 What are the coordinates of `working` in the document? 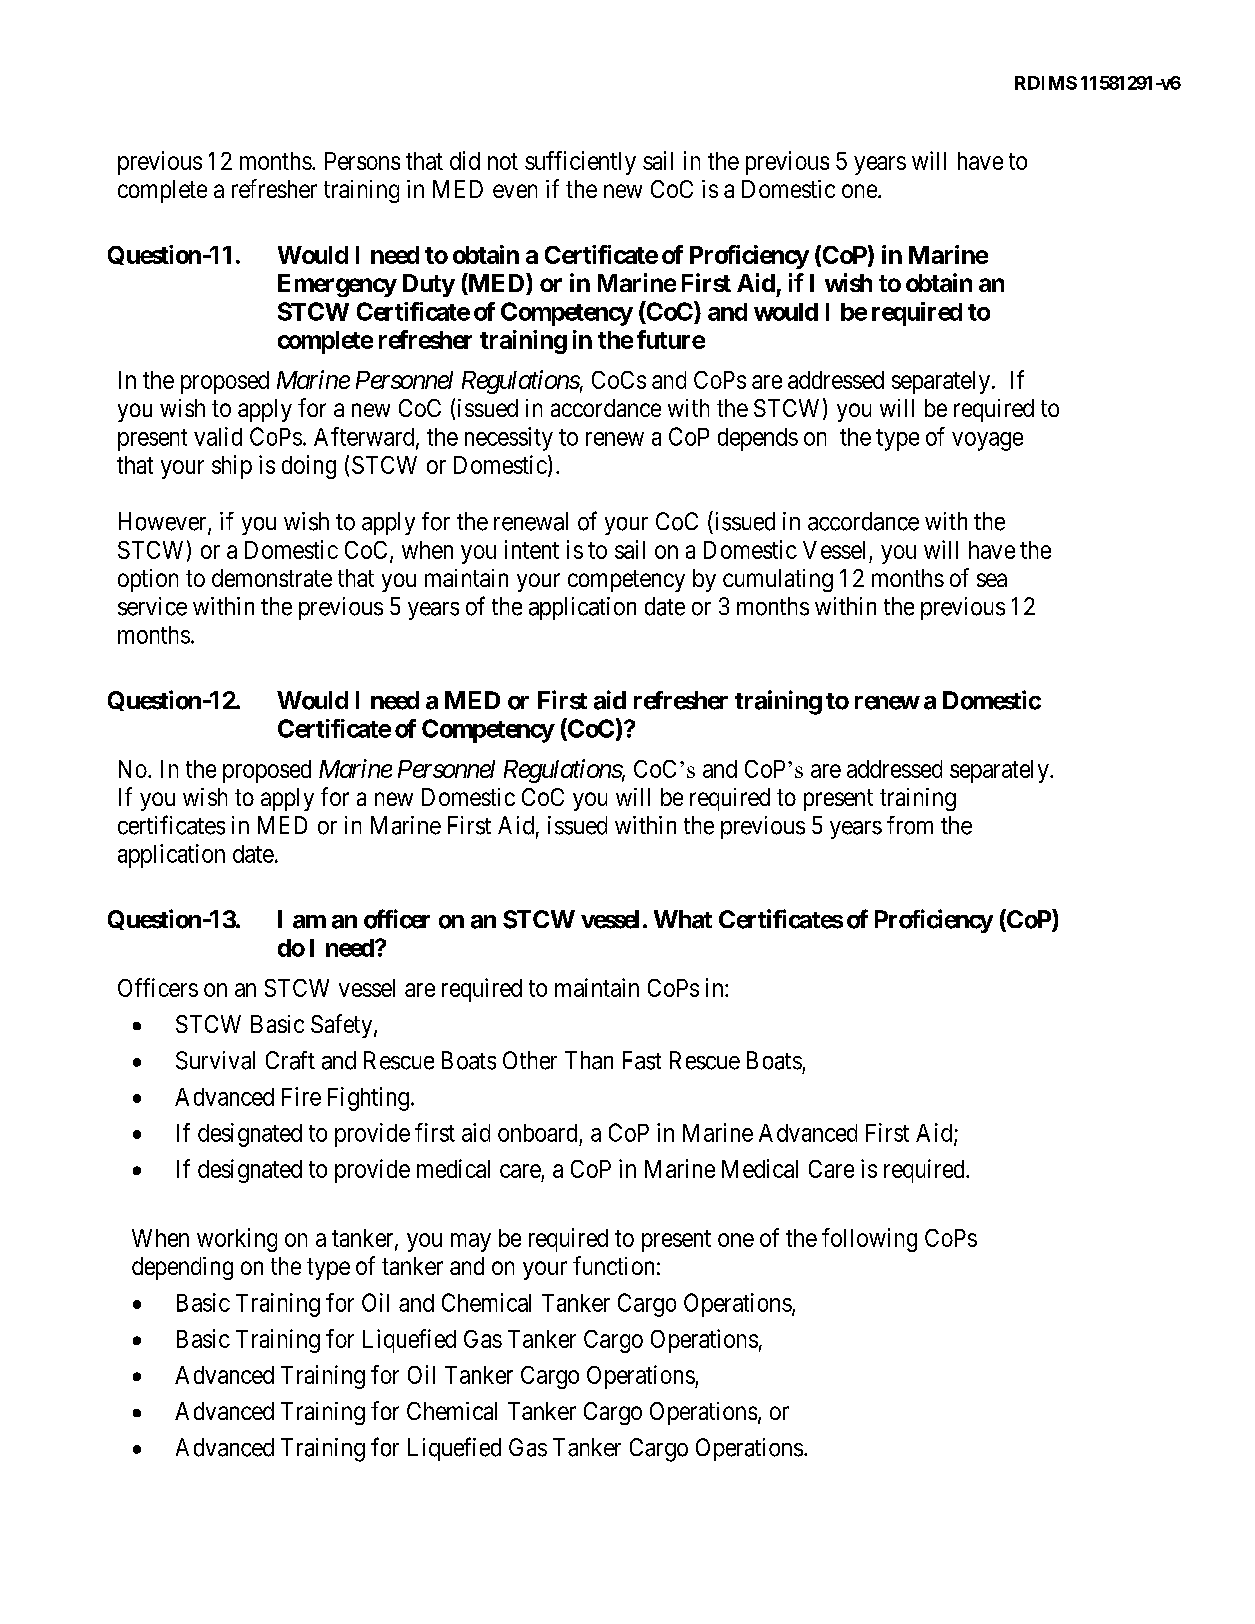 It's located at (237, 1240).
